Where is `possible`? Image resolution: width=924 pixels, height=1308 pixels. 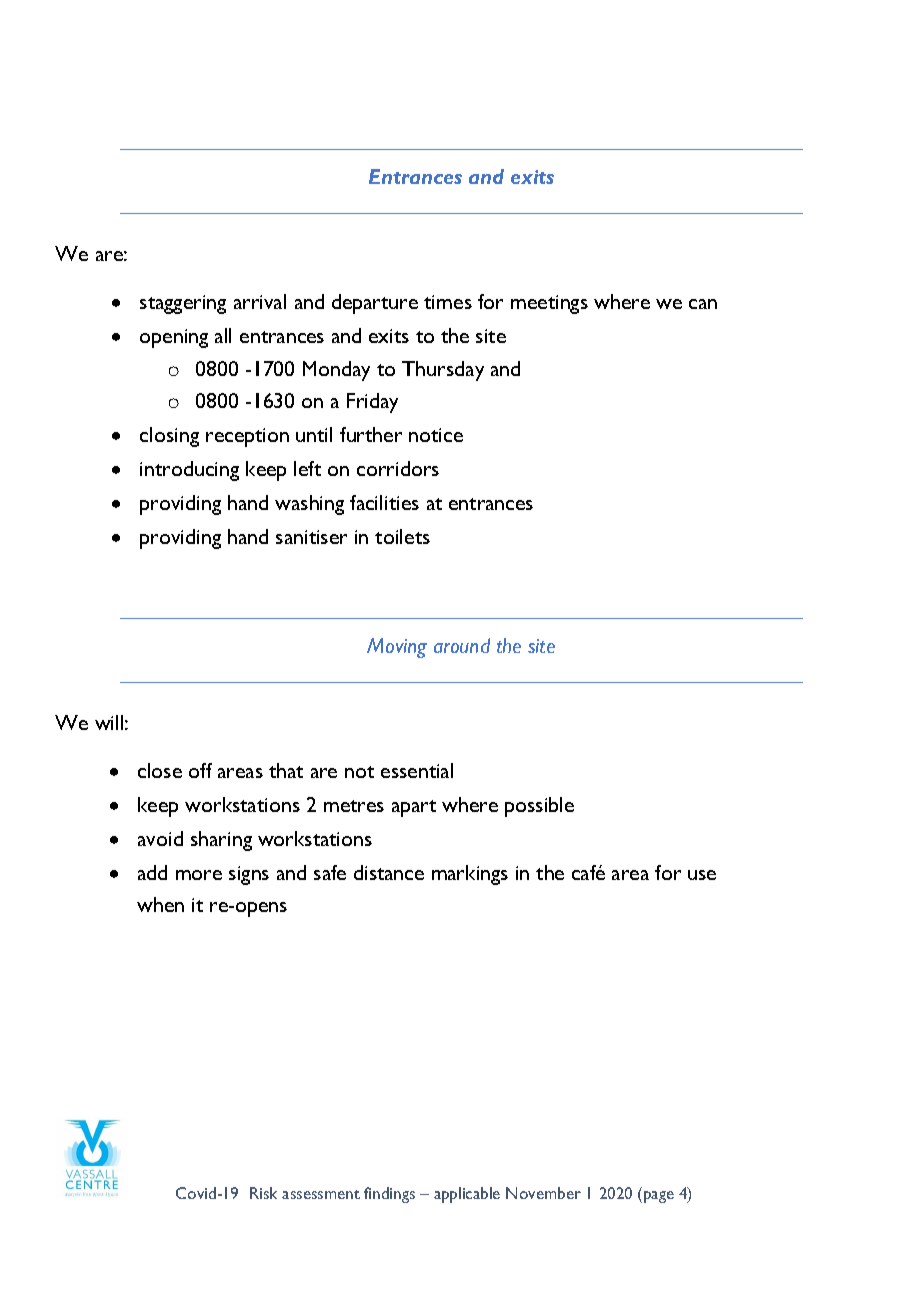
possible is located at coordinates (539, 807).
